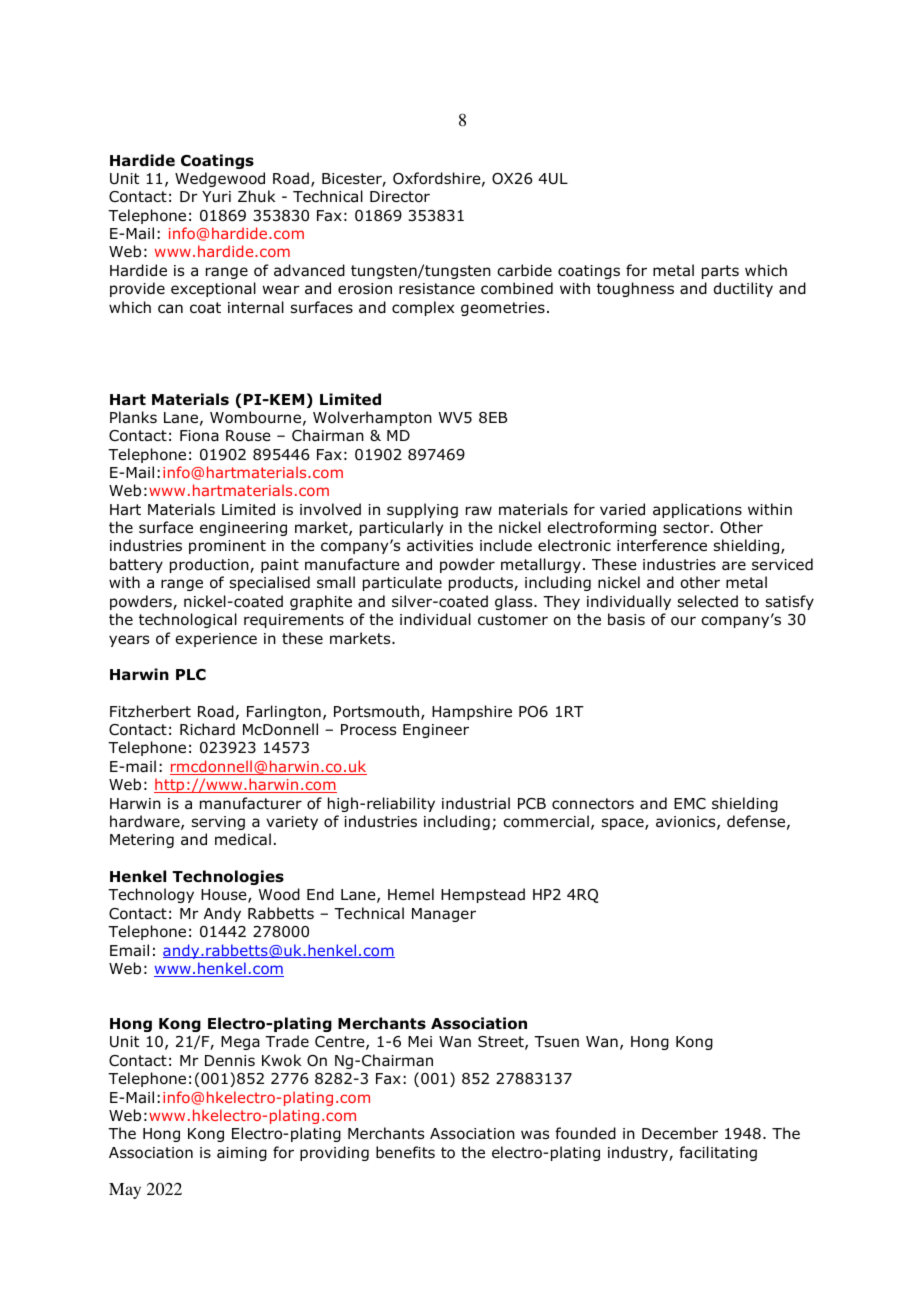  What do you see at coordinates (472, 712) in the page?
I see `Hampshire` at bounding box center [472, 712].
